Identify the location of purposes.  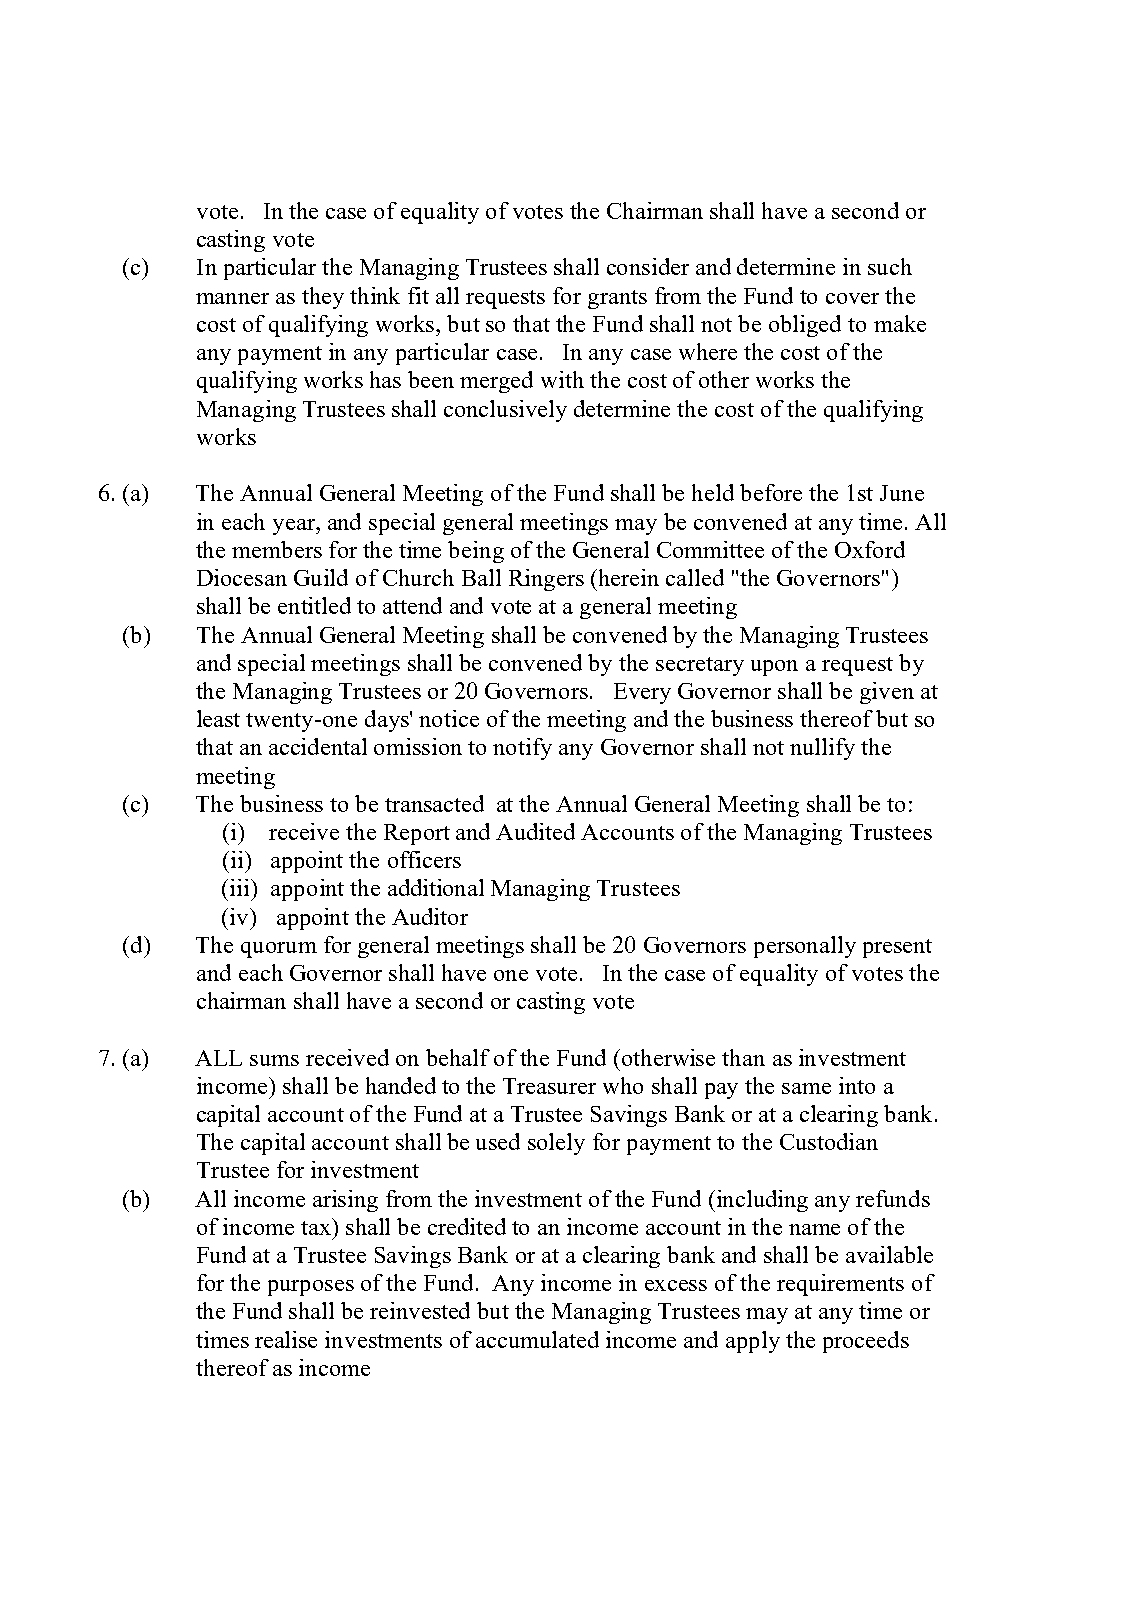
(311, 1288).
